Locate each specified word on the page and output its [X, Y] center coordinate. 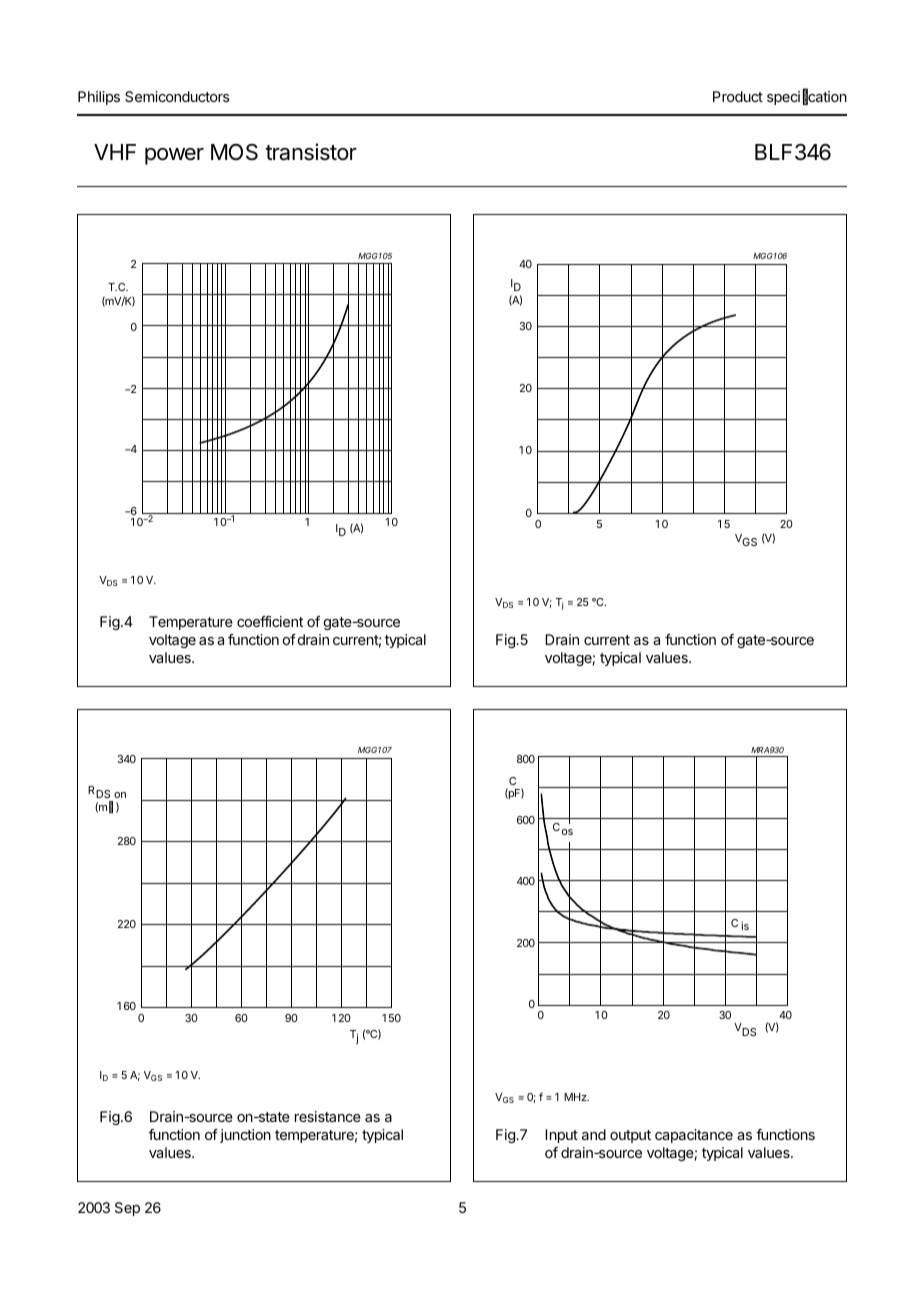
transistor [311, 152]
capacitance [694, 1136]
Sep [127, 1209]
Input [561, 1136]
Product [738, 96]
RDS [99, 792]
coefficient [270, 621]
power [174, 156]
